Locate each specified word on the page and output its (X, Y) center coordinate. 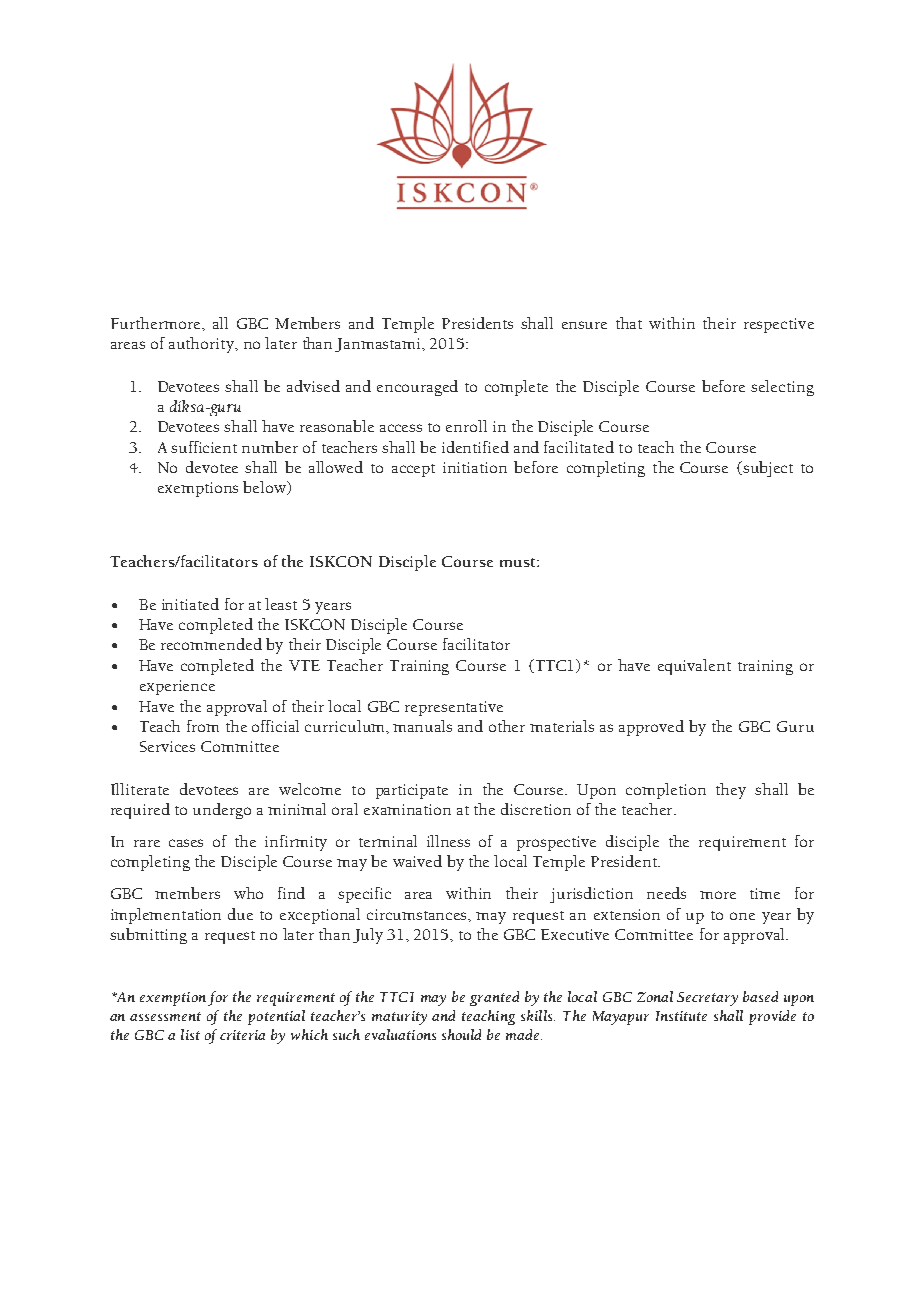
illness (448, 841)
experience (177, 687)
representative (454, 708)
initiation (475, 467)
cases (186, 843)
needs (666, 893)
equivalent (694, 667)
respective (779, 325)
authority (203, 345)
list (190, 1034)
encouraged (417, 388)
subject (767, 469)
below (265, 488)
